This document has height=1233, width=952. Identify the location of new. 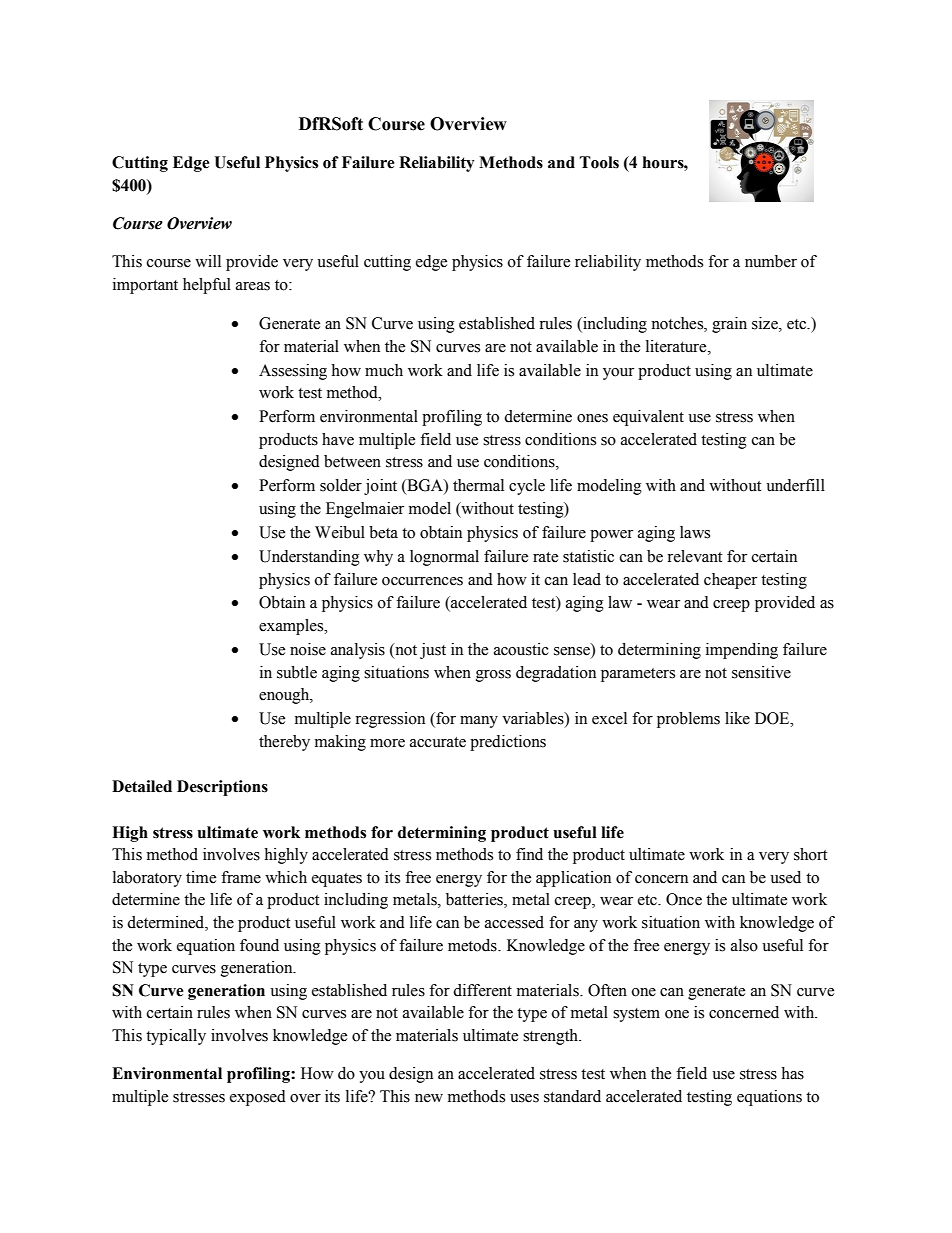
(429, 1098).
